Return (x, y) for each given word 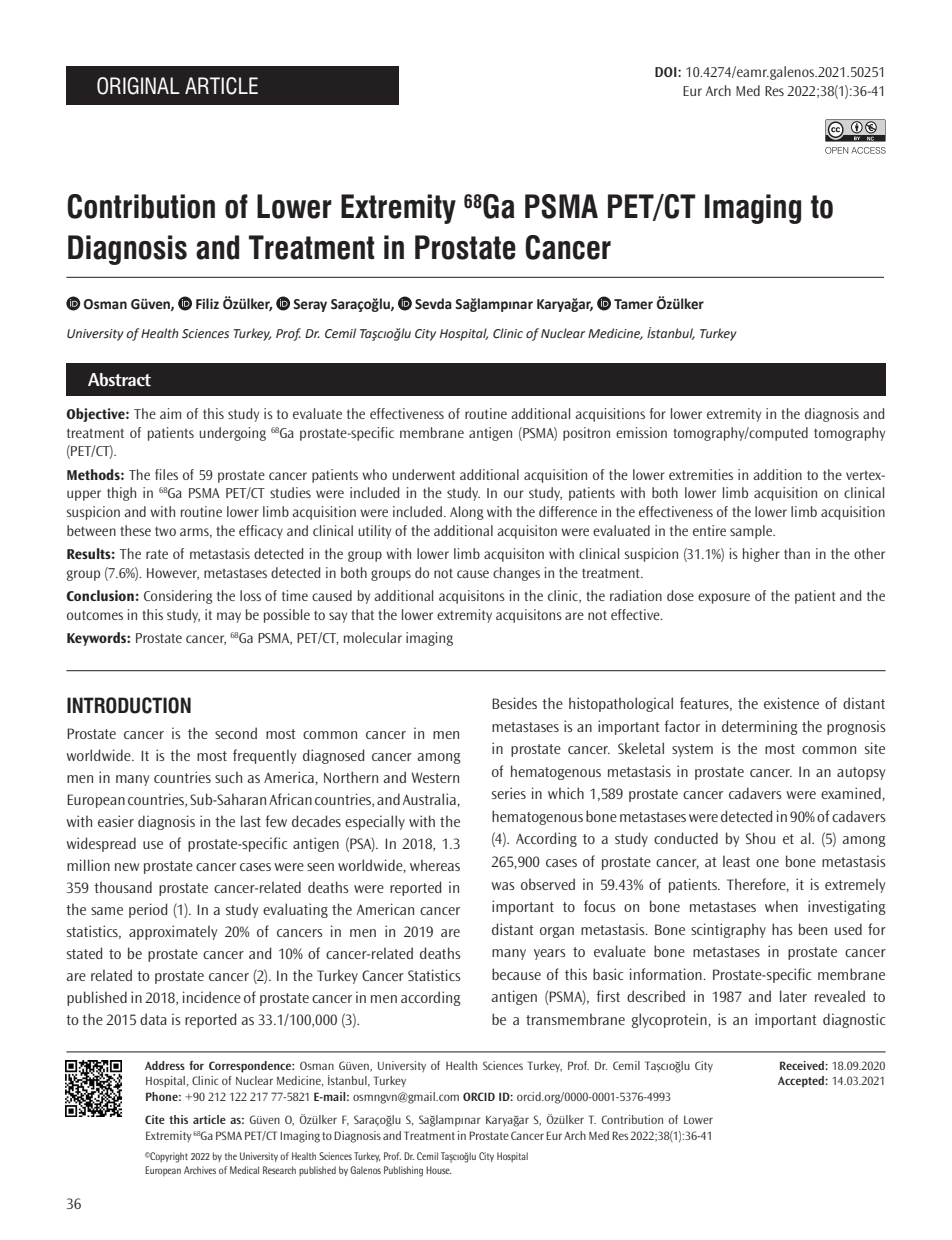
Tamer (633, 304)
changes (516, 574)
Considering (178, 597)
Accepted (802, 1082)
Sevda (433, 304)
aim (170, 413)
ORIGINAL (138, 86)
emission (641, 432)
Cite (155, 1119)
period (148, 910)
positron (586, 434)
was (502, 886)
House (439, 1170)
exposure (724, 598)
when (781, 906)
